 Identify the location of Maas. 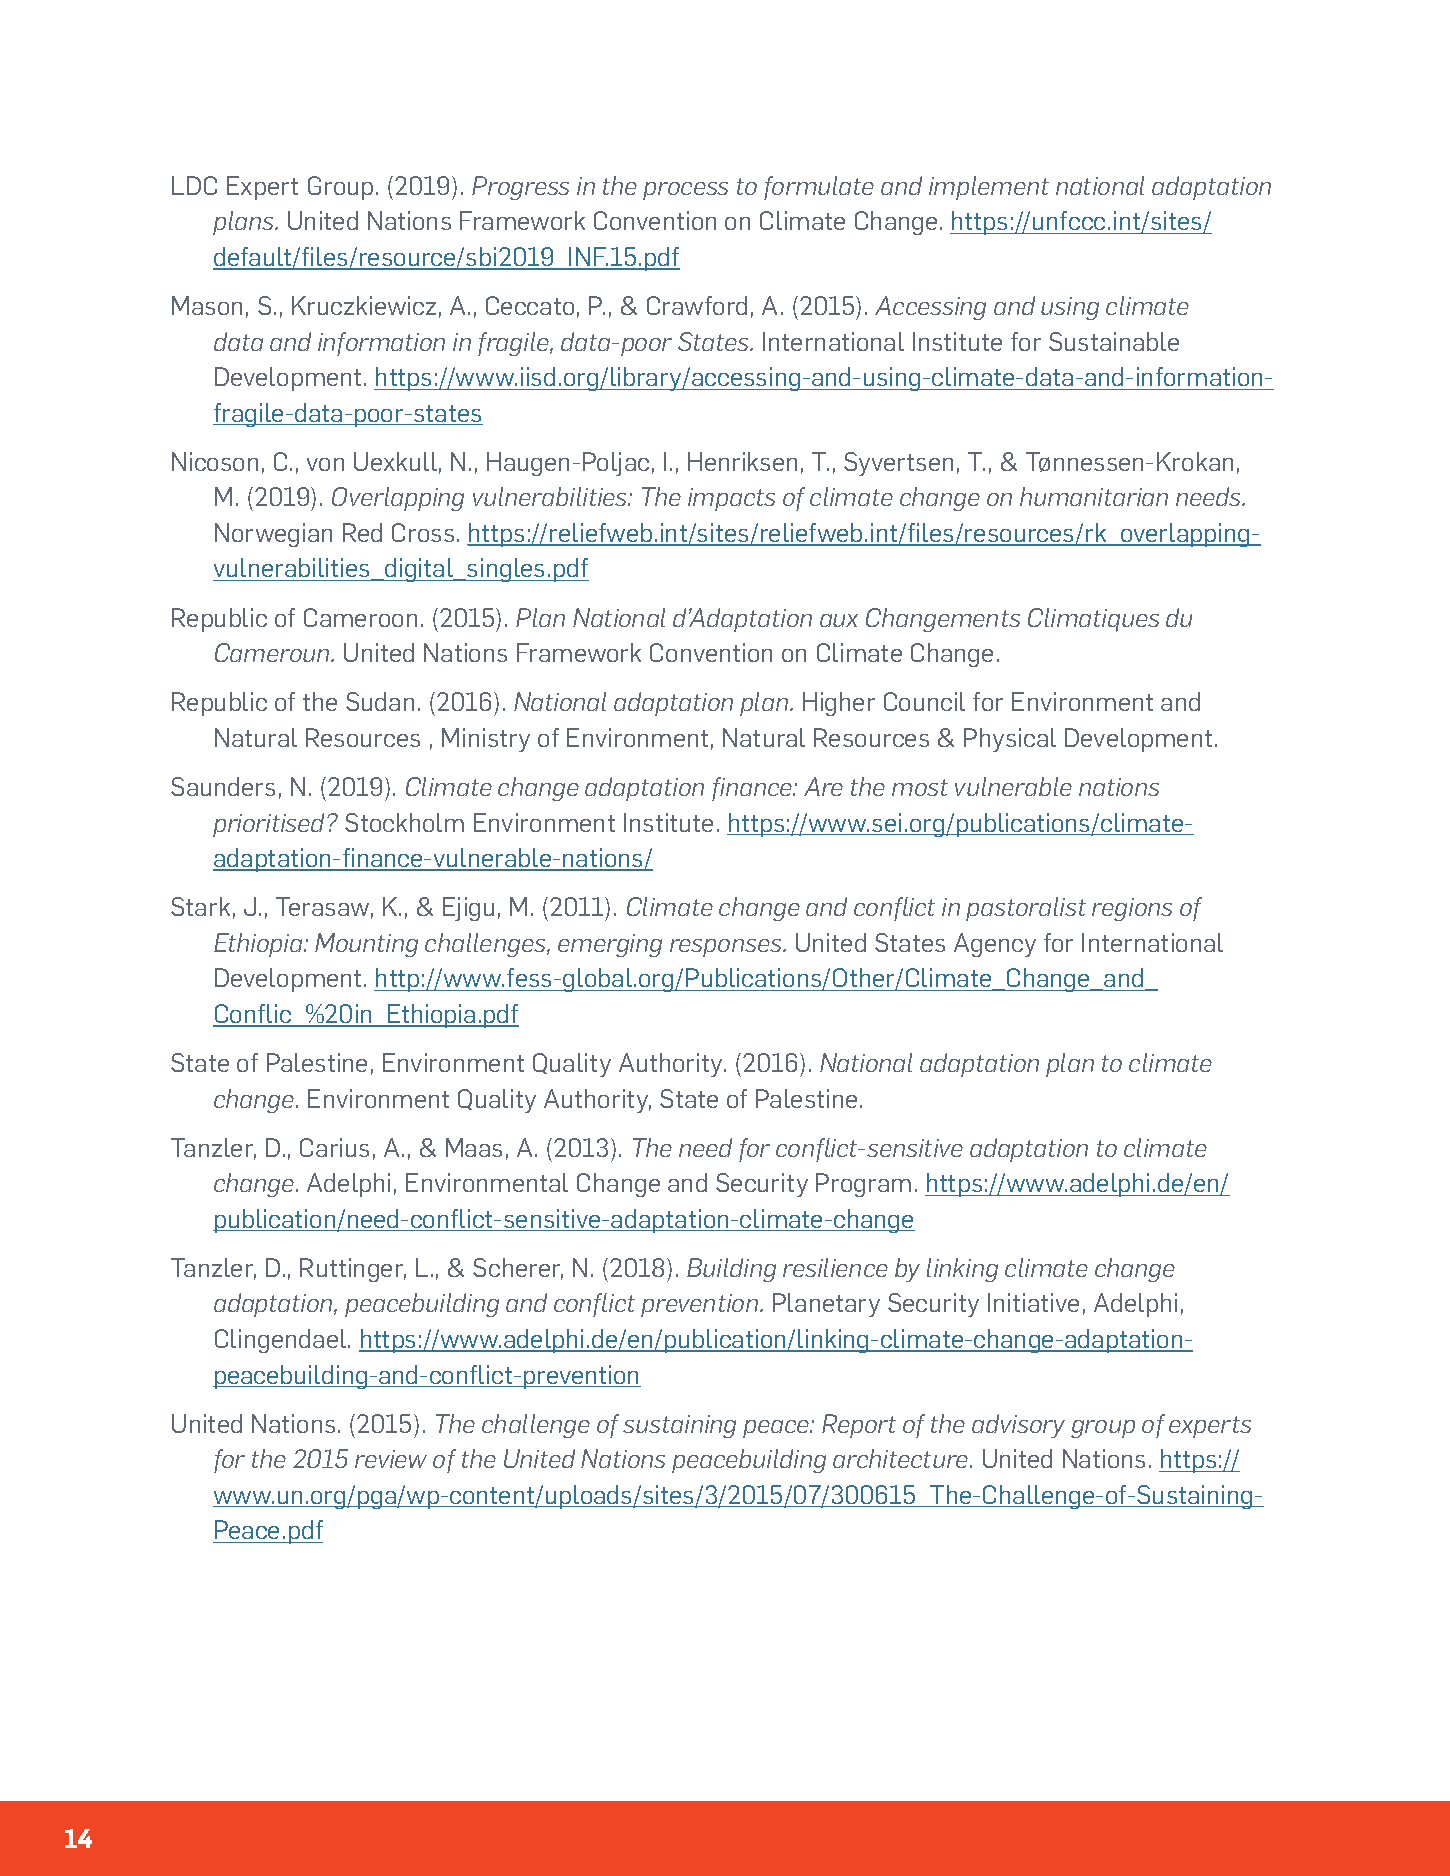
(474, 1147).
